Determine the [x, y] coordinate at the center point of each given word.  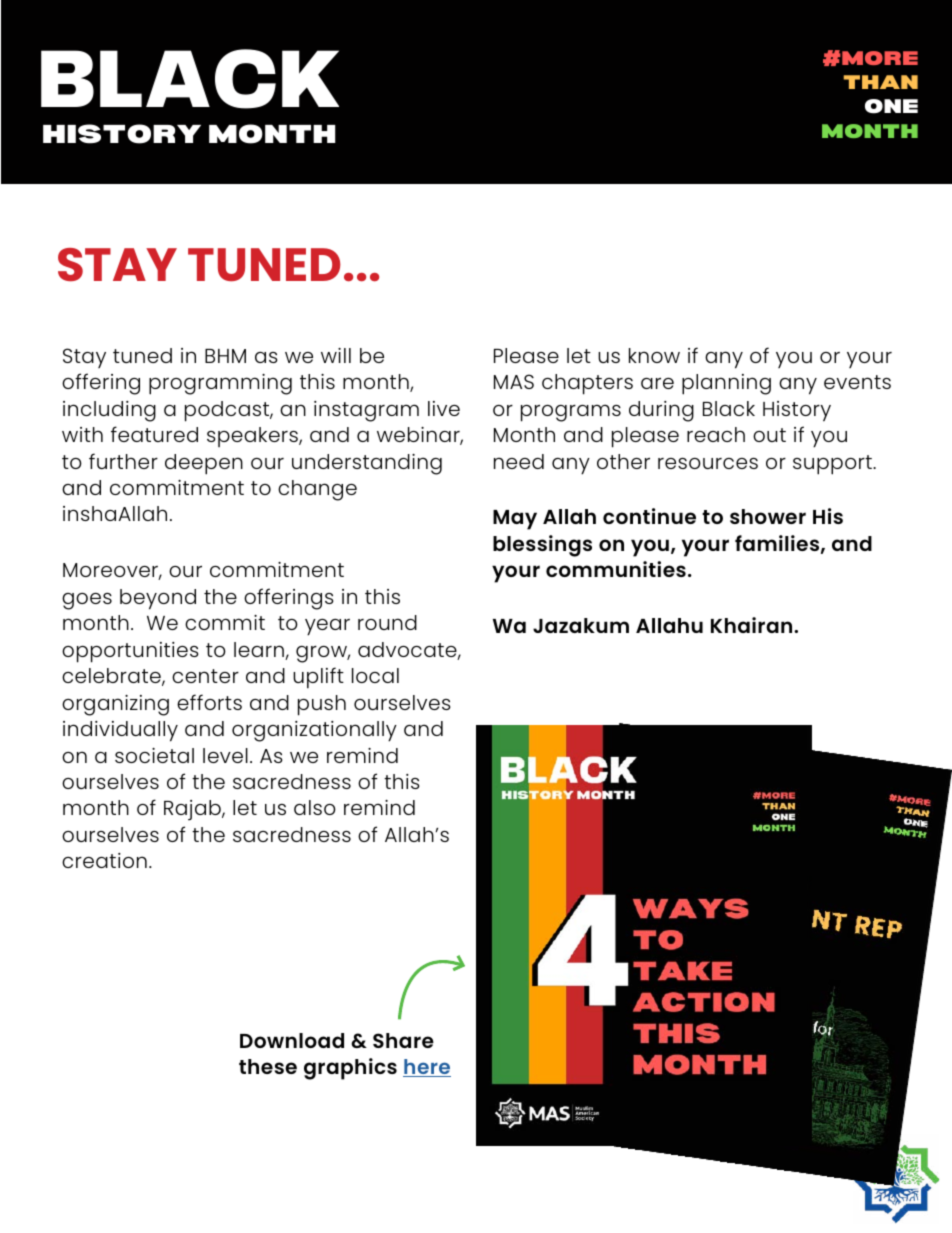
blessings [542, 546]
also [315, 807]
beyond [158, 599]
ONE [891, 106]
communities [616, 569]
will [336, 355]
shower [768, 516]
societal [154, 755]
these [268, 1066]
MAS [514, 381]
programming [220, 384]
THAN [881, 82]
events [857, 382]
